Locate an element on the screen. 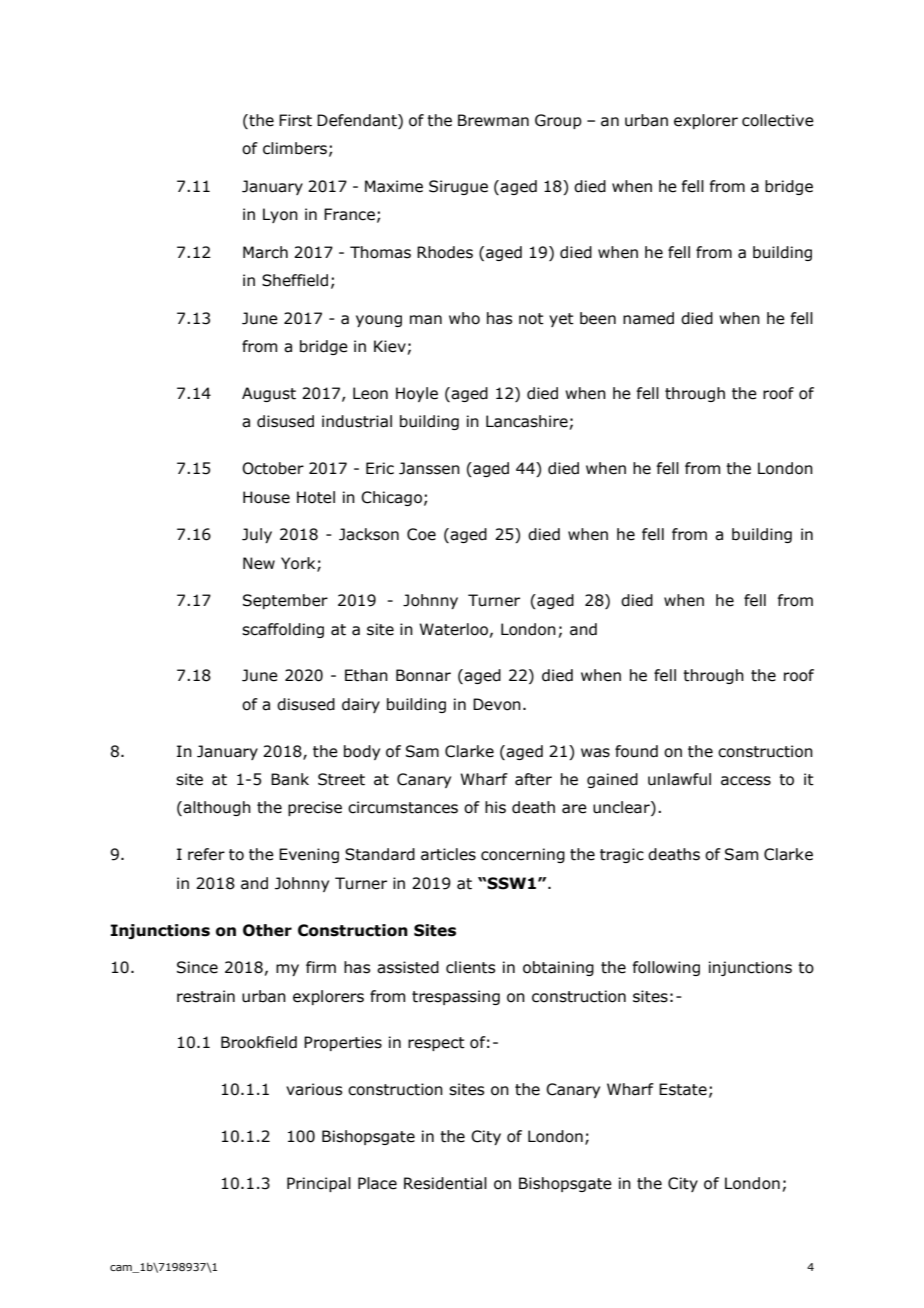  Group is located at coordinates (558, 121).
